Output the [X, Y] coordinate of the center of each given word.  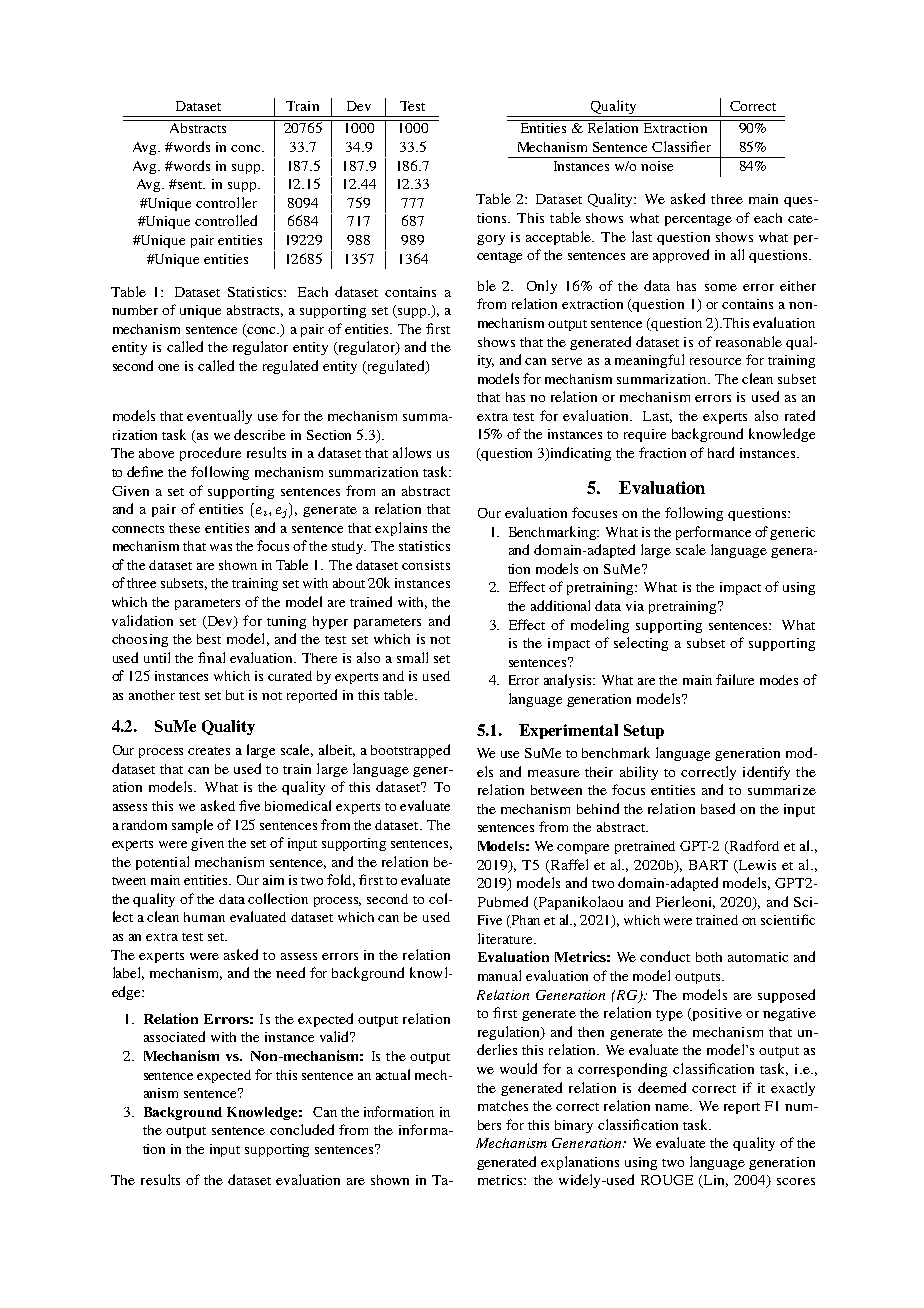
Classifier [681, 146]
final [211, 657]
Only [542, 287]
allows [412, 452]
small [412, 657]
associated [174, 1036]
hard [721, 452]
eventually [219, 417]
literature [506, 938]
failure [735, 679]
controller [226, 202]
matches [503, 1106]
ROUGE [667, 1180]
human [204, 917]
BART [708, 865]
